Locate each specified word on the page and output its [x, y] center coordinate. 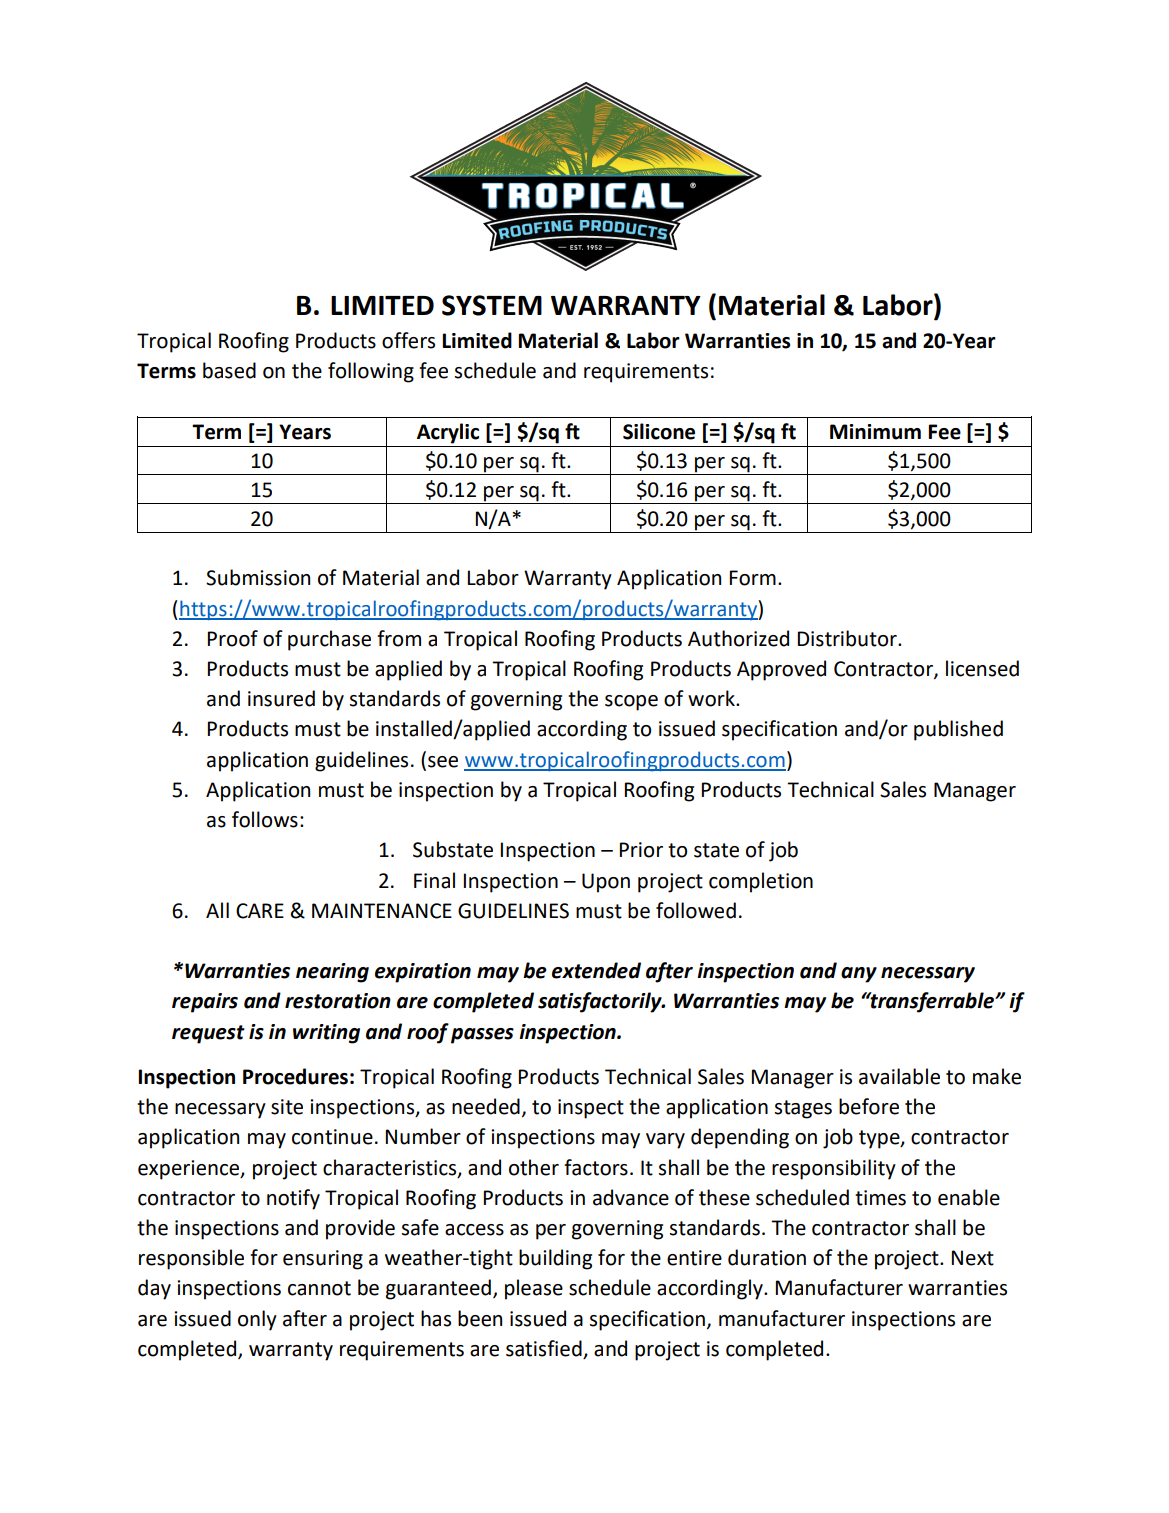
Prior [641, 850]
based [229, 370]
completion [761, 882]
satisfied [544, 1348]
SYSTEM [492, 305]
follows [265, 819]
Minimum [875, 432]
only [257, 1320]
